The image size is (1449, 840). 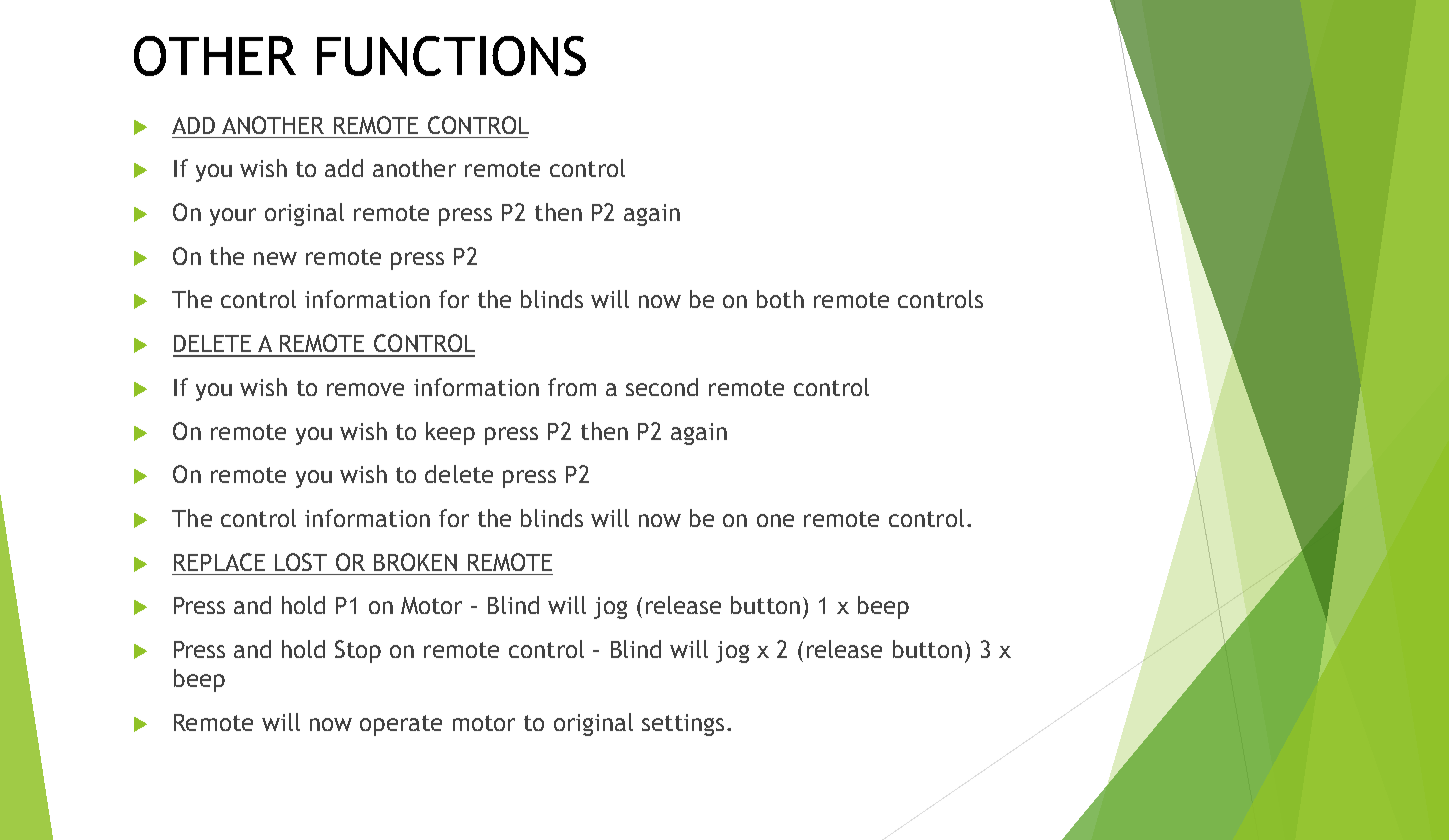 I want to click on from, so click(x=572, y=387).
